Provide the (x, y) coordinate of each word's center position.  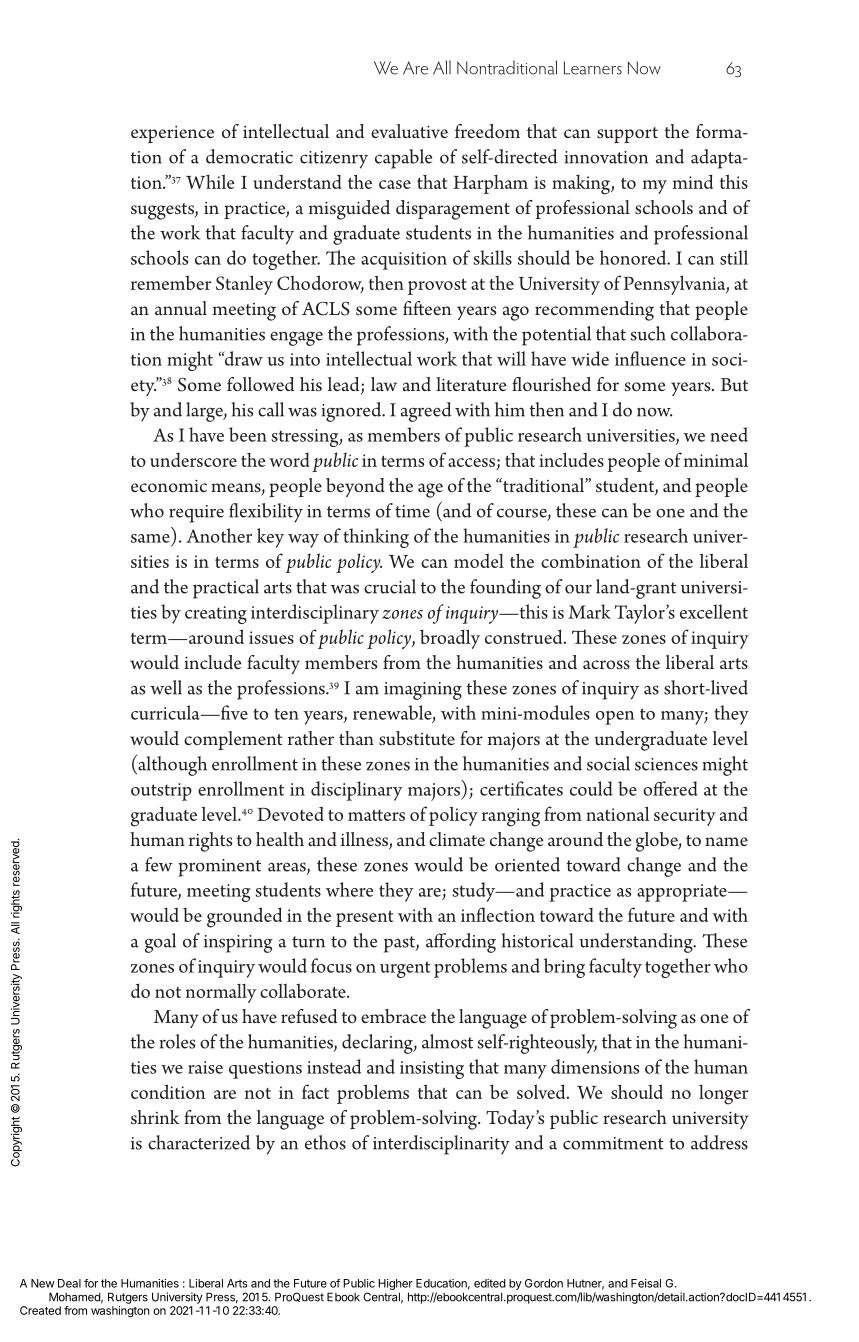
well (166, 687)
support (627, 135)
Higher (395, 1286)
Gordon (544, 1283)
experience (172, 134)
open (615, 718)
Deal (69, 1283)
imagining (423, 691)
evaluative (409, 131)
